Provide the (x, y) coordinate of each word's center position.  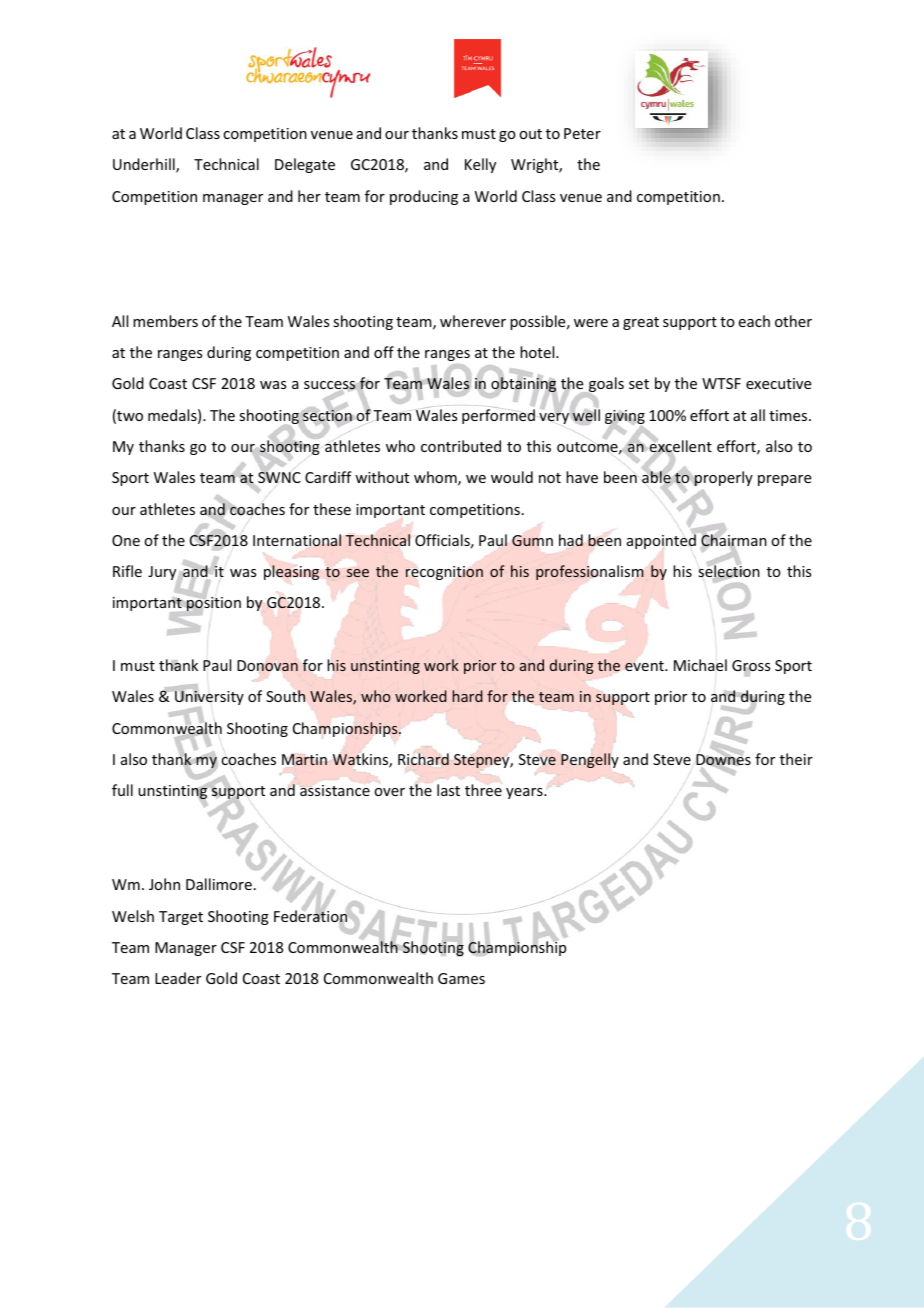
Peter (582, 133)
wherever (473, 321)
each (754, 321)
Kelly (480, 165)
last (448, 790)
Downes (723, 760)
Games (461, 978)
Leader (178, 978)
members (165, 321)
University (208, 698)
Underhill (145, 165)
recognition (444, 573)
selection (729, 572)
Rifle (127, 571)
